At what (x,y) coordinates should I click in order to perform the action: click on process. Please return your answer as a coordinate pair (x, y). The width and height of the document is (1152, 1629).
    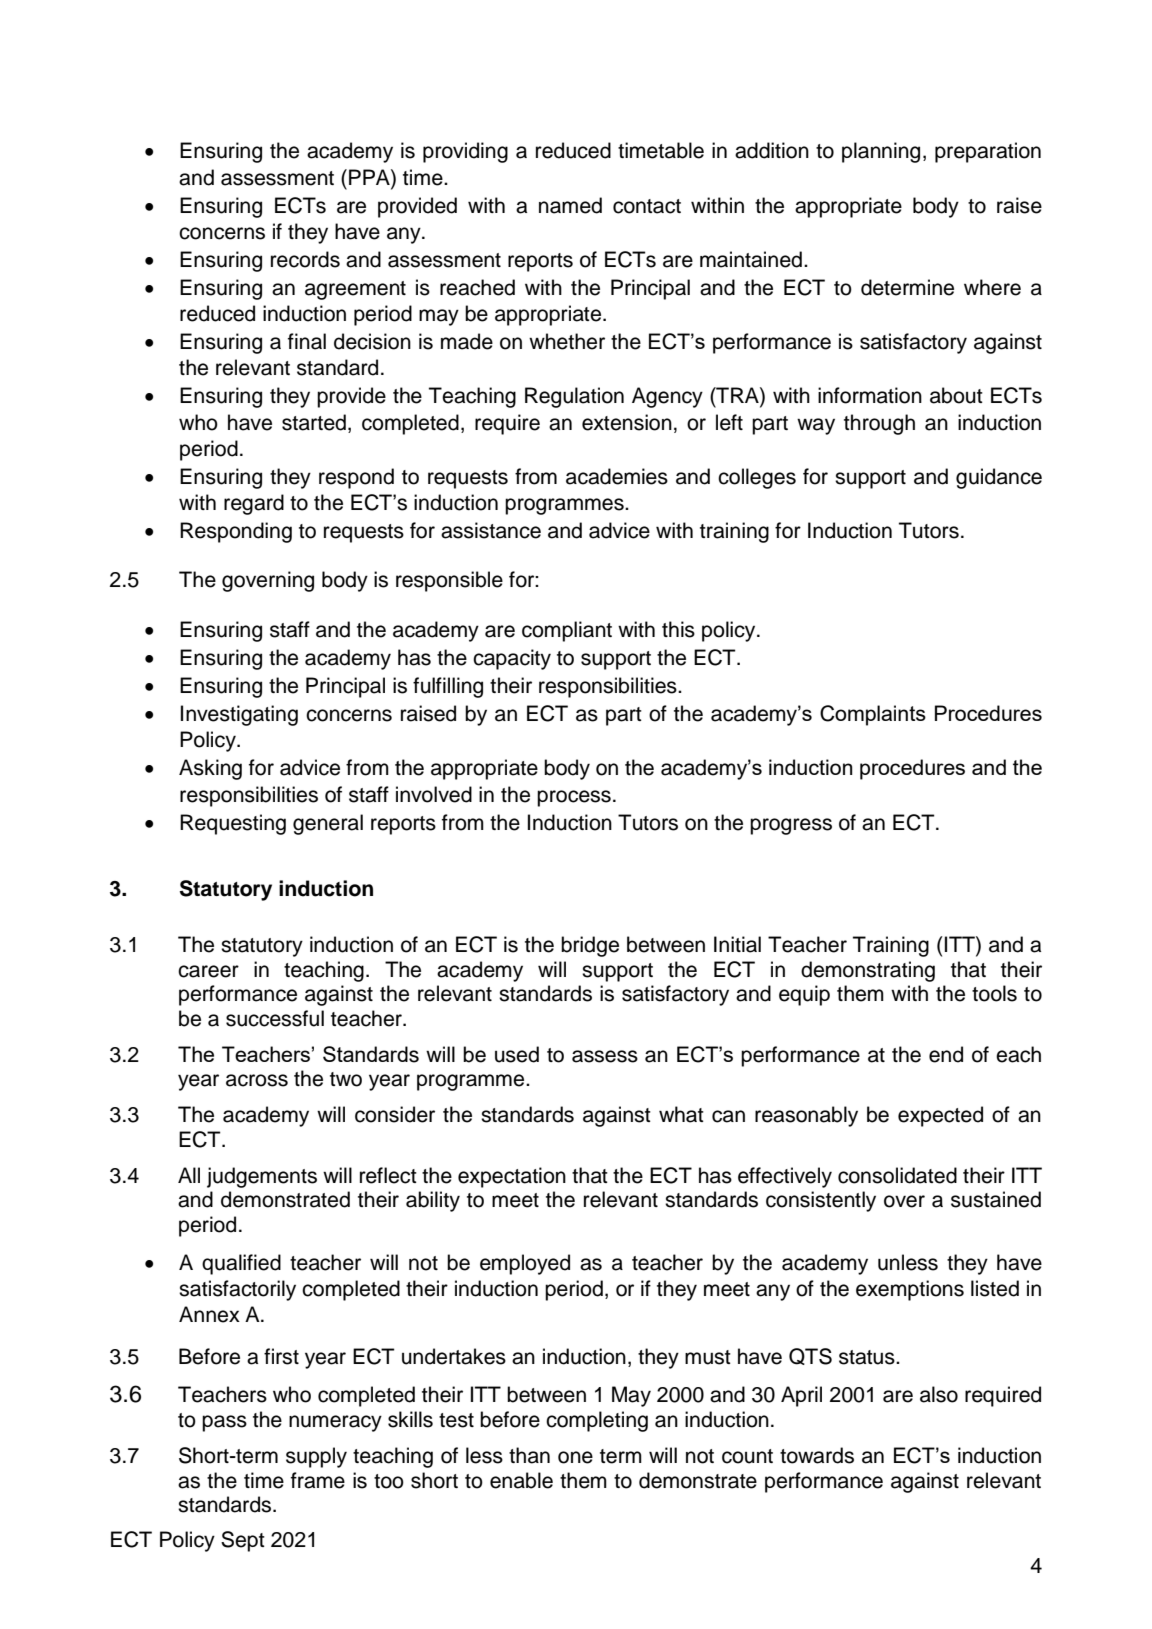
    Looking at the image, I should click on (574, 798).
